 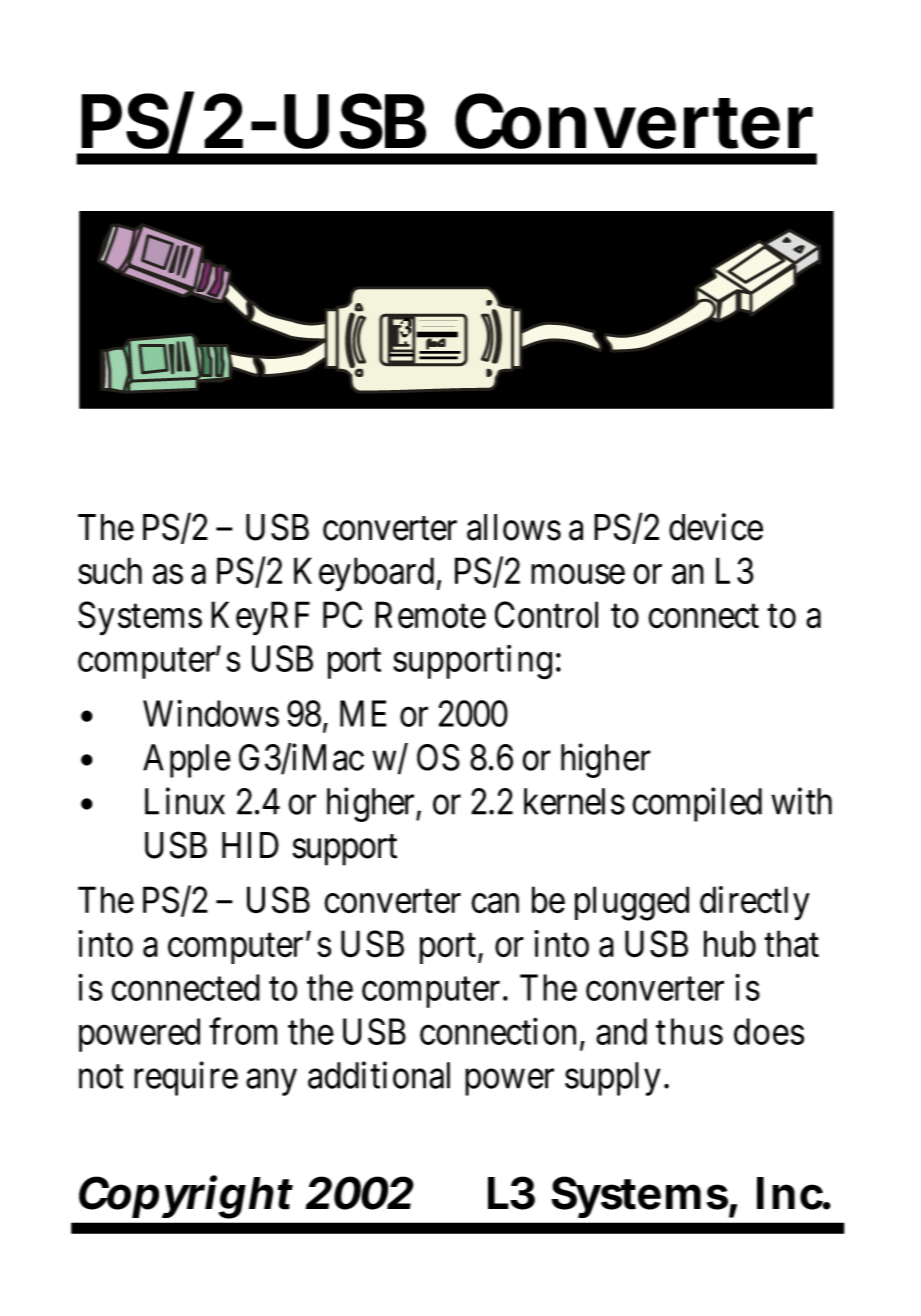 What do you see at coordinates (365, 574) in the screenshot?
I see `Keyboard` at bounding box center [365, 574].
